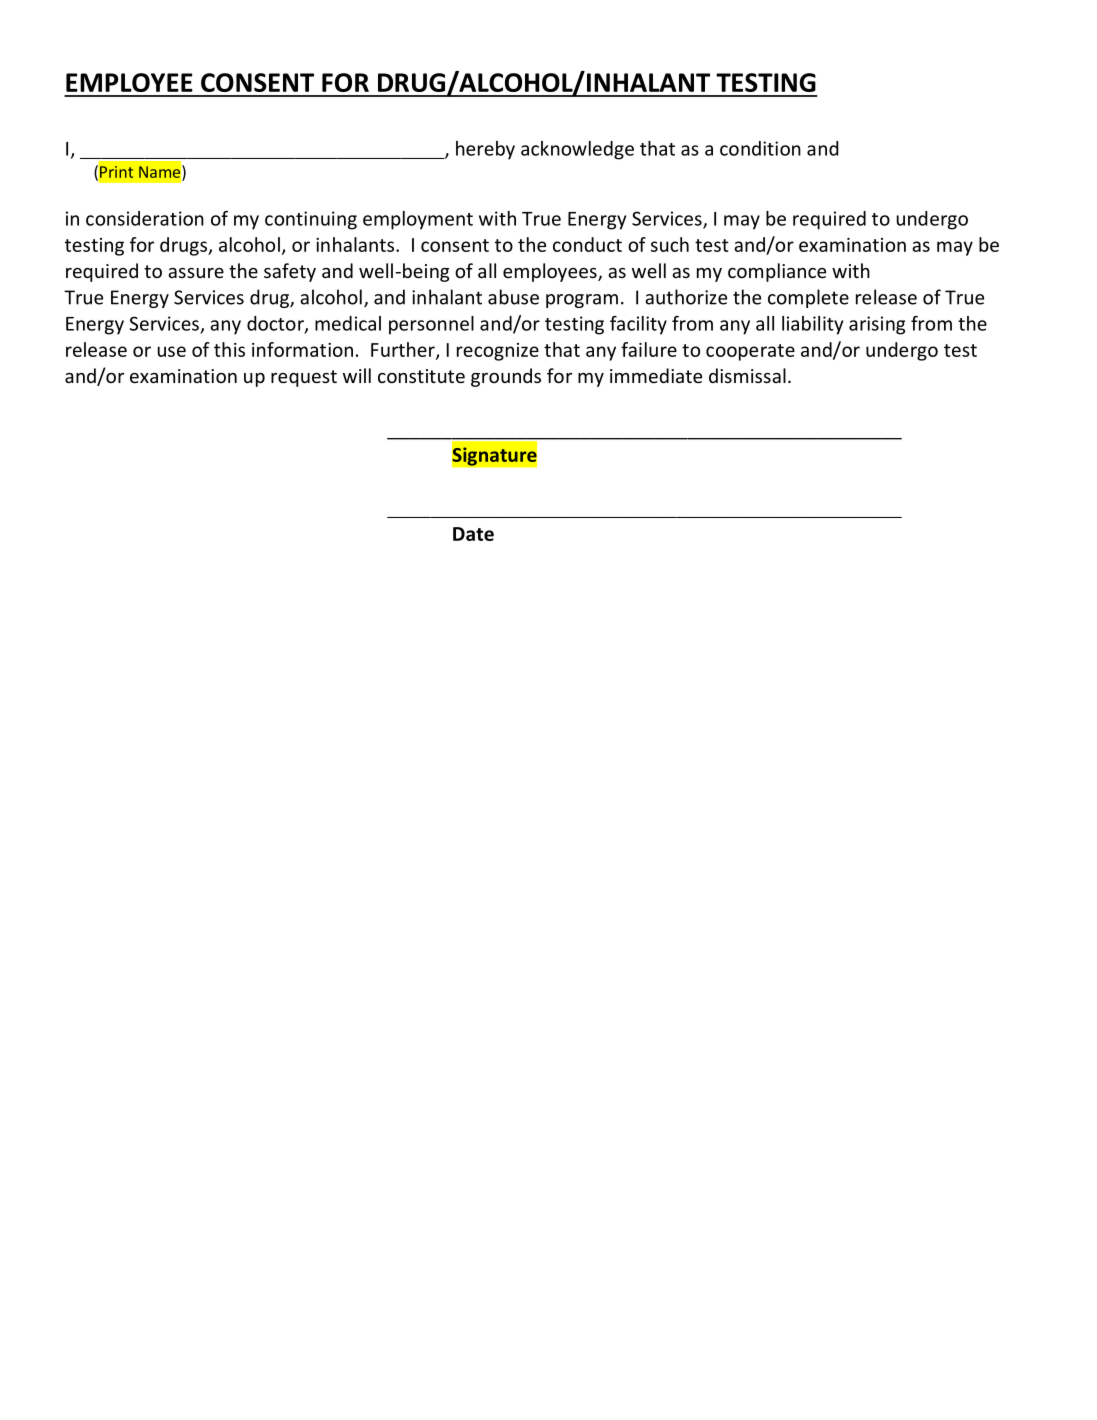  What do you see at coordinates (760, 148) in the screenshot?
I see `condition` at bounding box center [760, 148].
